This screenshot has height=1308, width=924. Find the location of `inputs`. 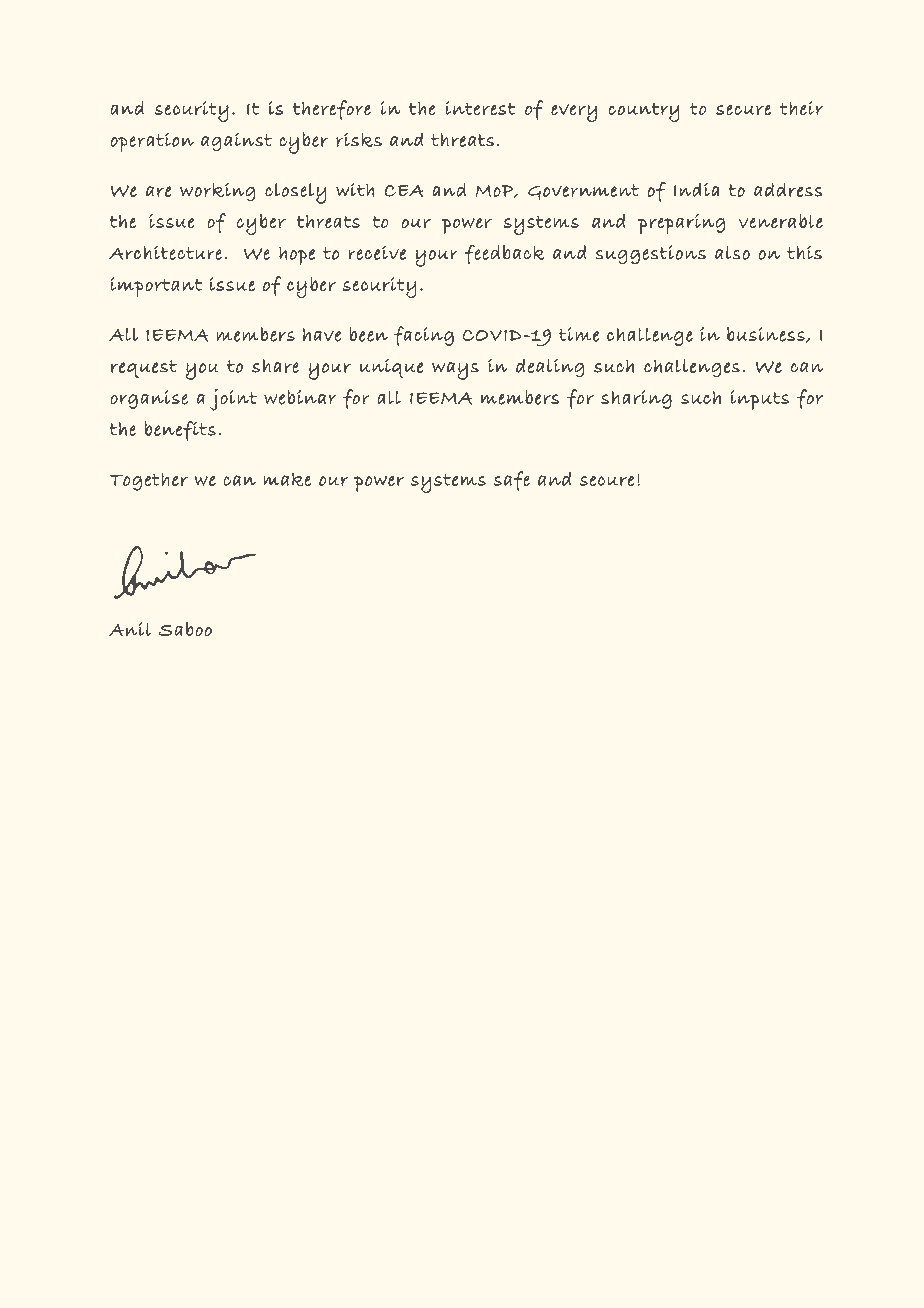

inputs is located at coordinates (760, 400).
